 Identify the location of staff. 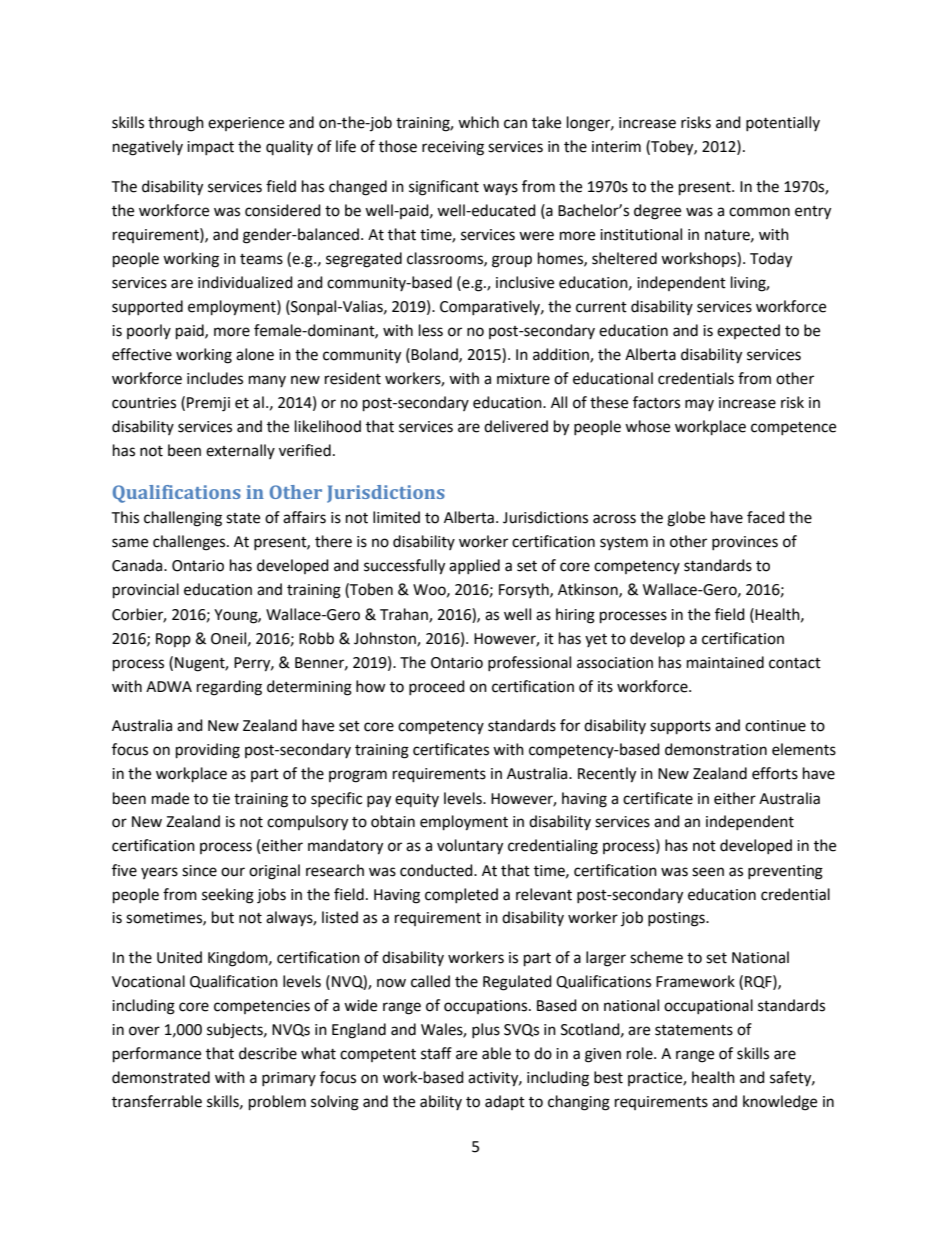
(436, 1053).
